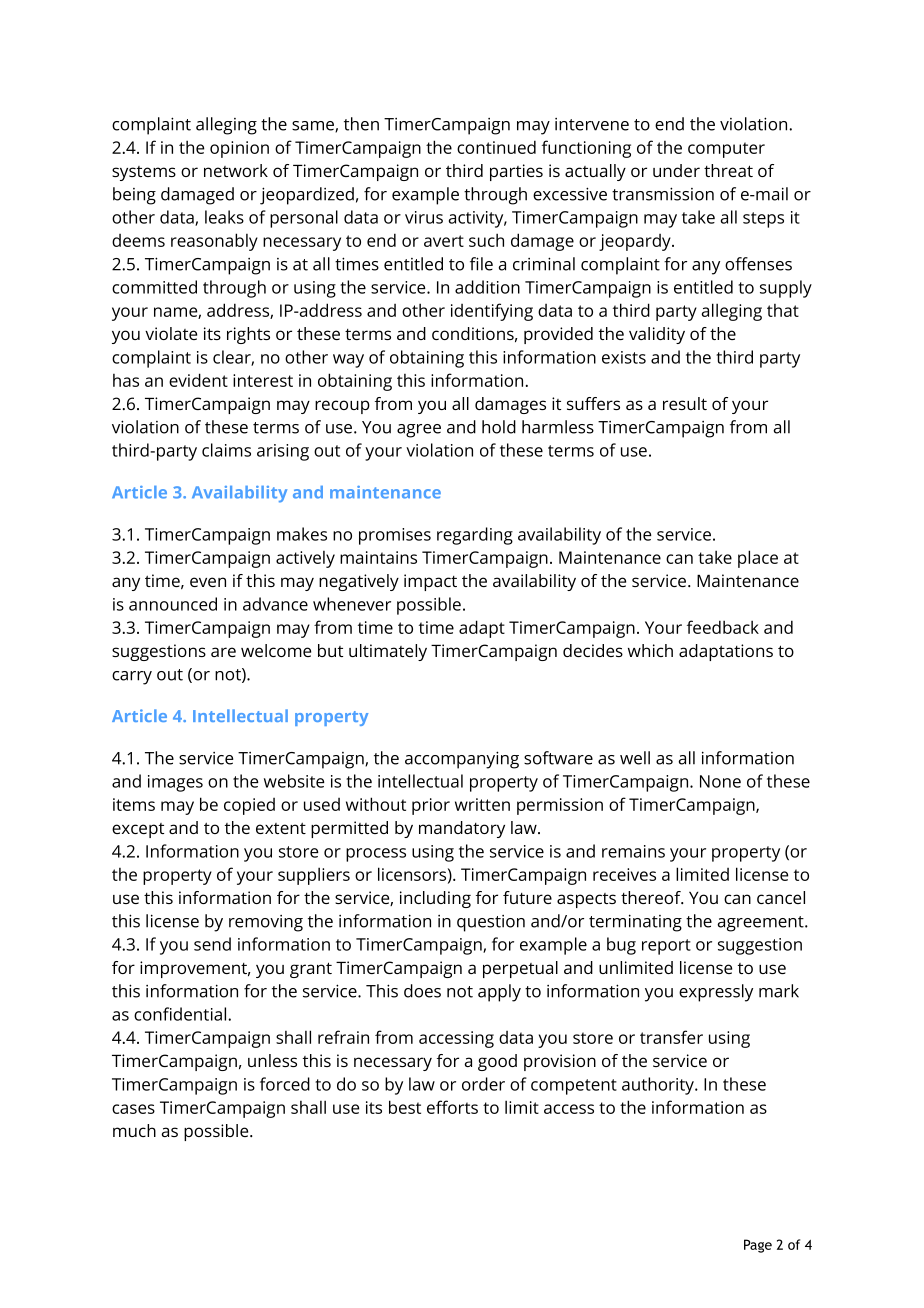  I want to click on computer, so click(726, 150).
